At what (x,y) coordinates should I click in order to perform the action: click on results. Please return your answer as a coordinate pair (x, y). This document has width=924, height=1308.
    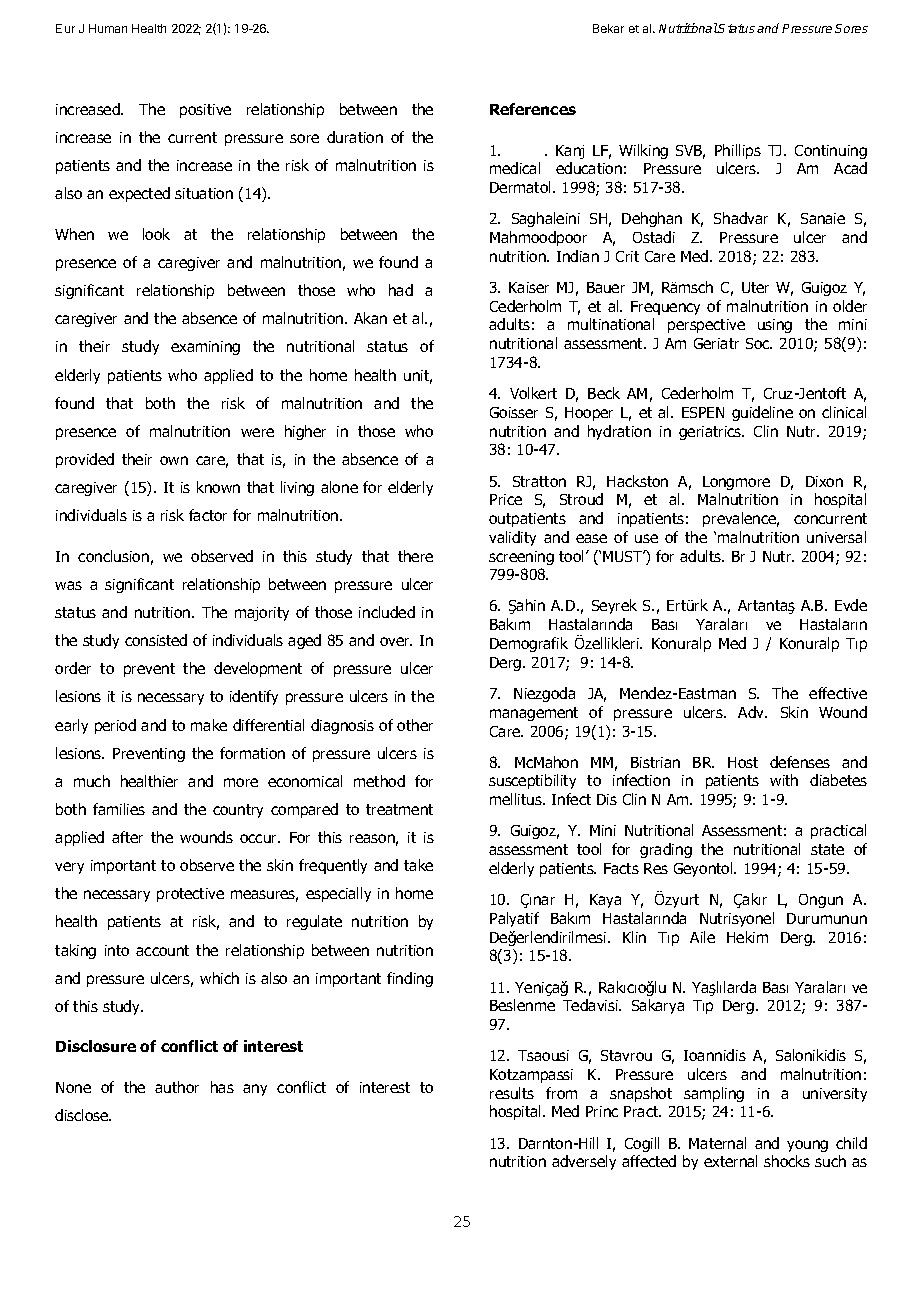
    Looking at the image, I should click on (512, 1093).
